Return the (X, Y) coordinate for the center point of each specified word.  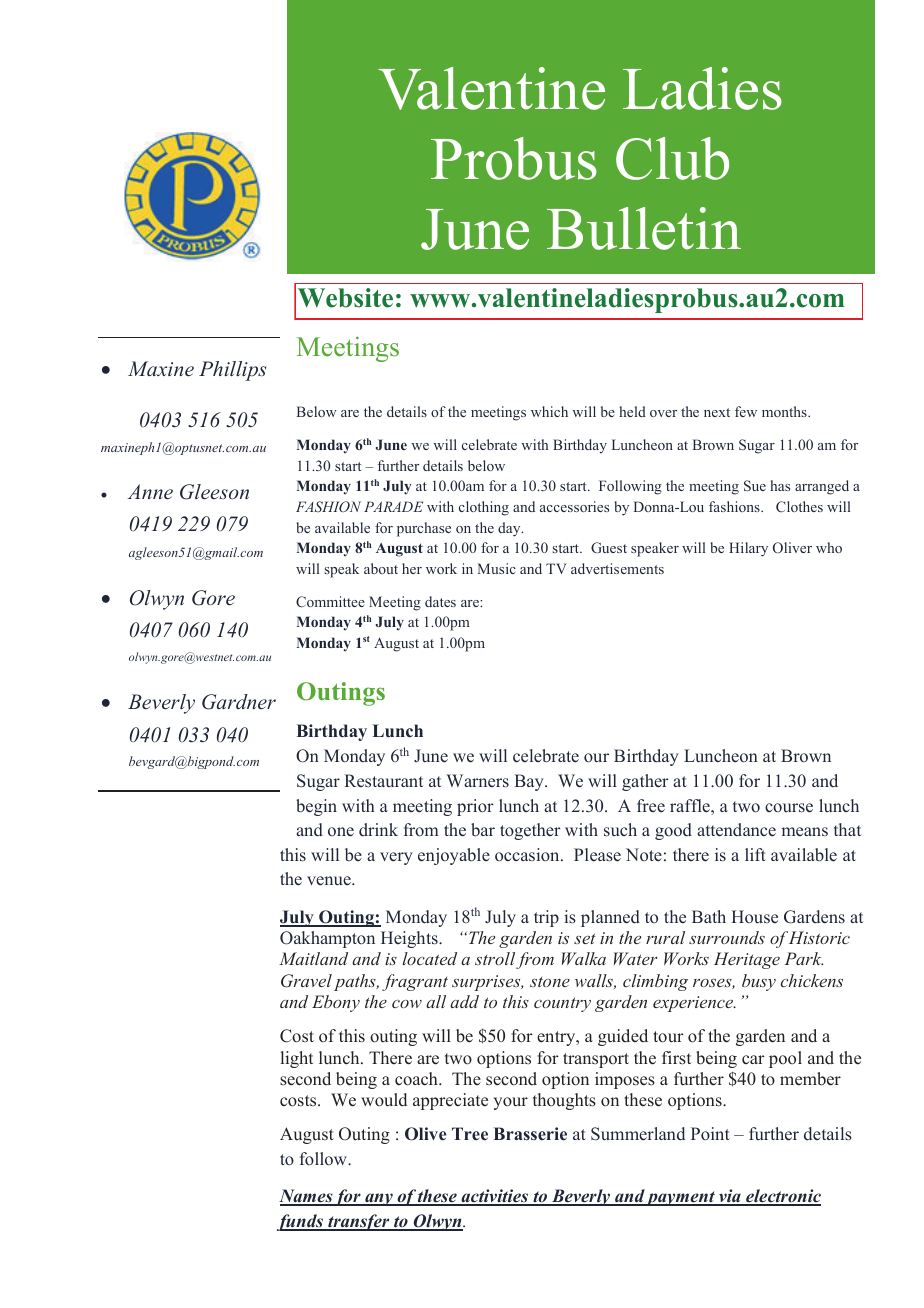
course (789, 808)
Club (672, 158)
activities (494, 1197)
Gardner (239, 702)
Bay (530, 782)
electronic (782, 1197)
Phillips (232, 371)
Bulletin (644, 228)
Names (306, 1197)
